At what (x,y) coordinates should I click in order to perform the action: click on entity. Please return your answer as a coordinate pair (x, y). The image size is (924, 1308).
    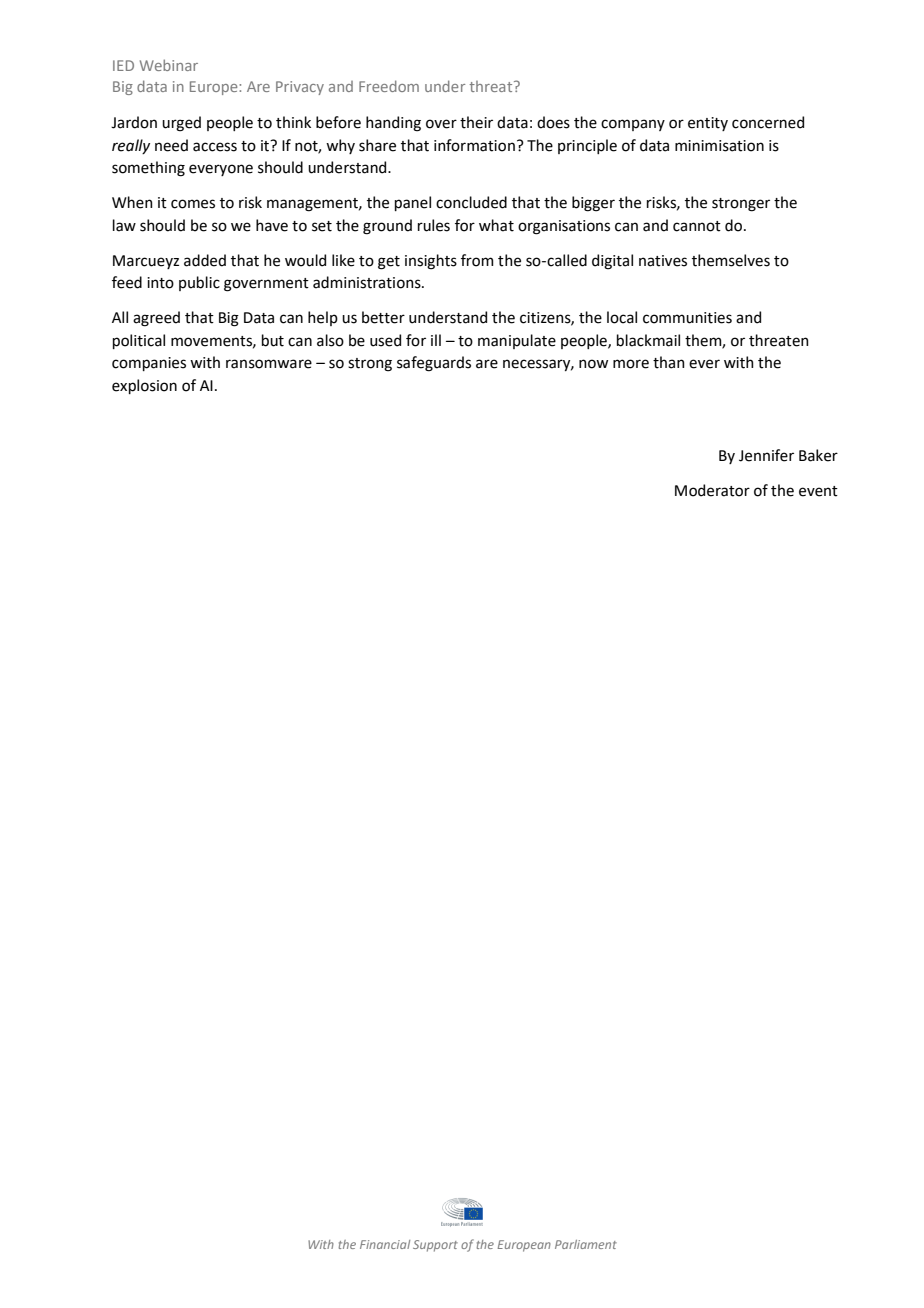
    Looking at the image, I should click on (708, 124).
